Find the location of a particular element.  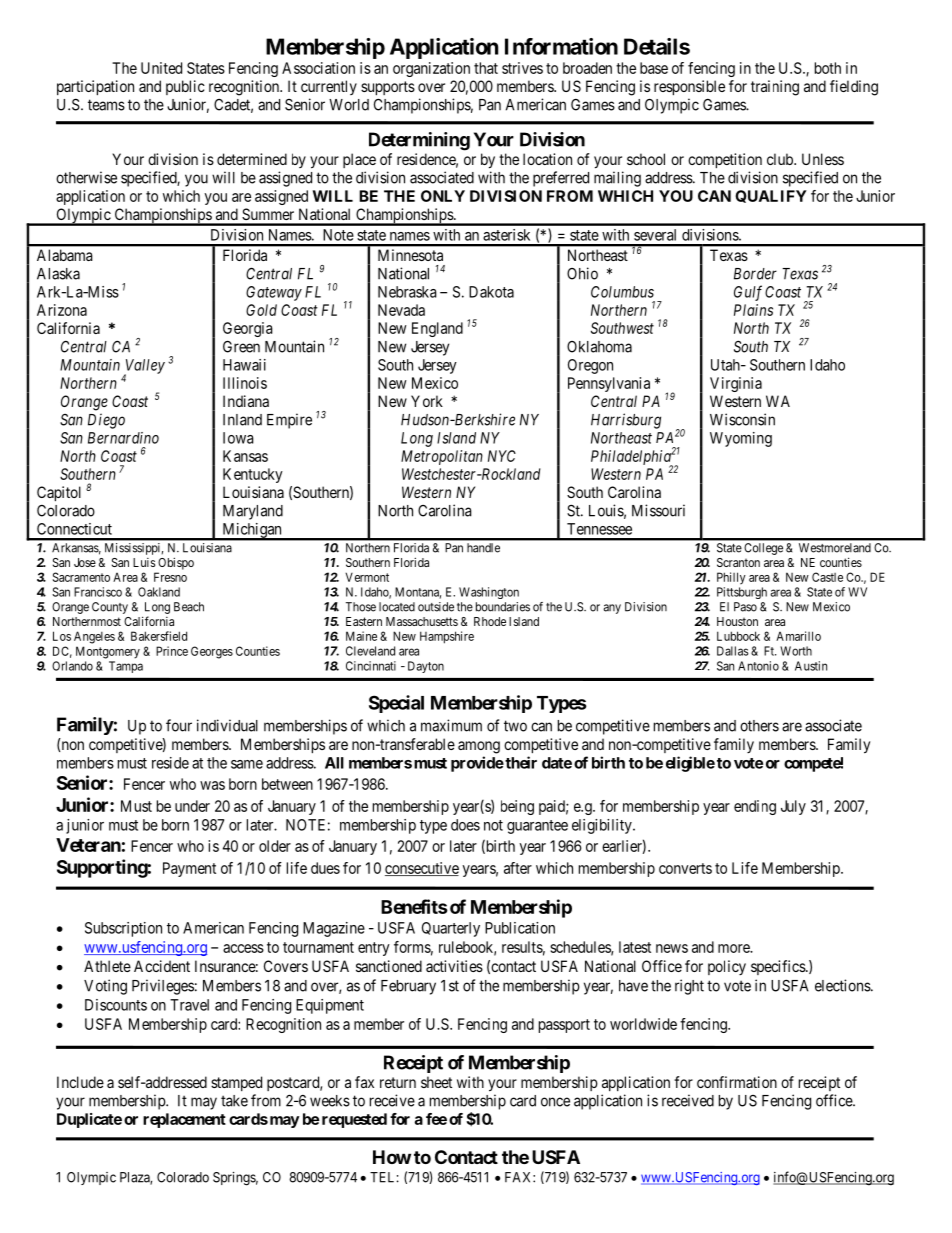

Pittsburgh is located at coordinates (742, 593).
